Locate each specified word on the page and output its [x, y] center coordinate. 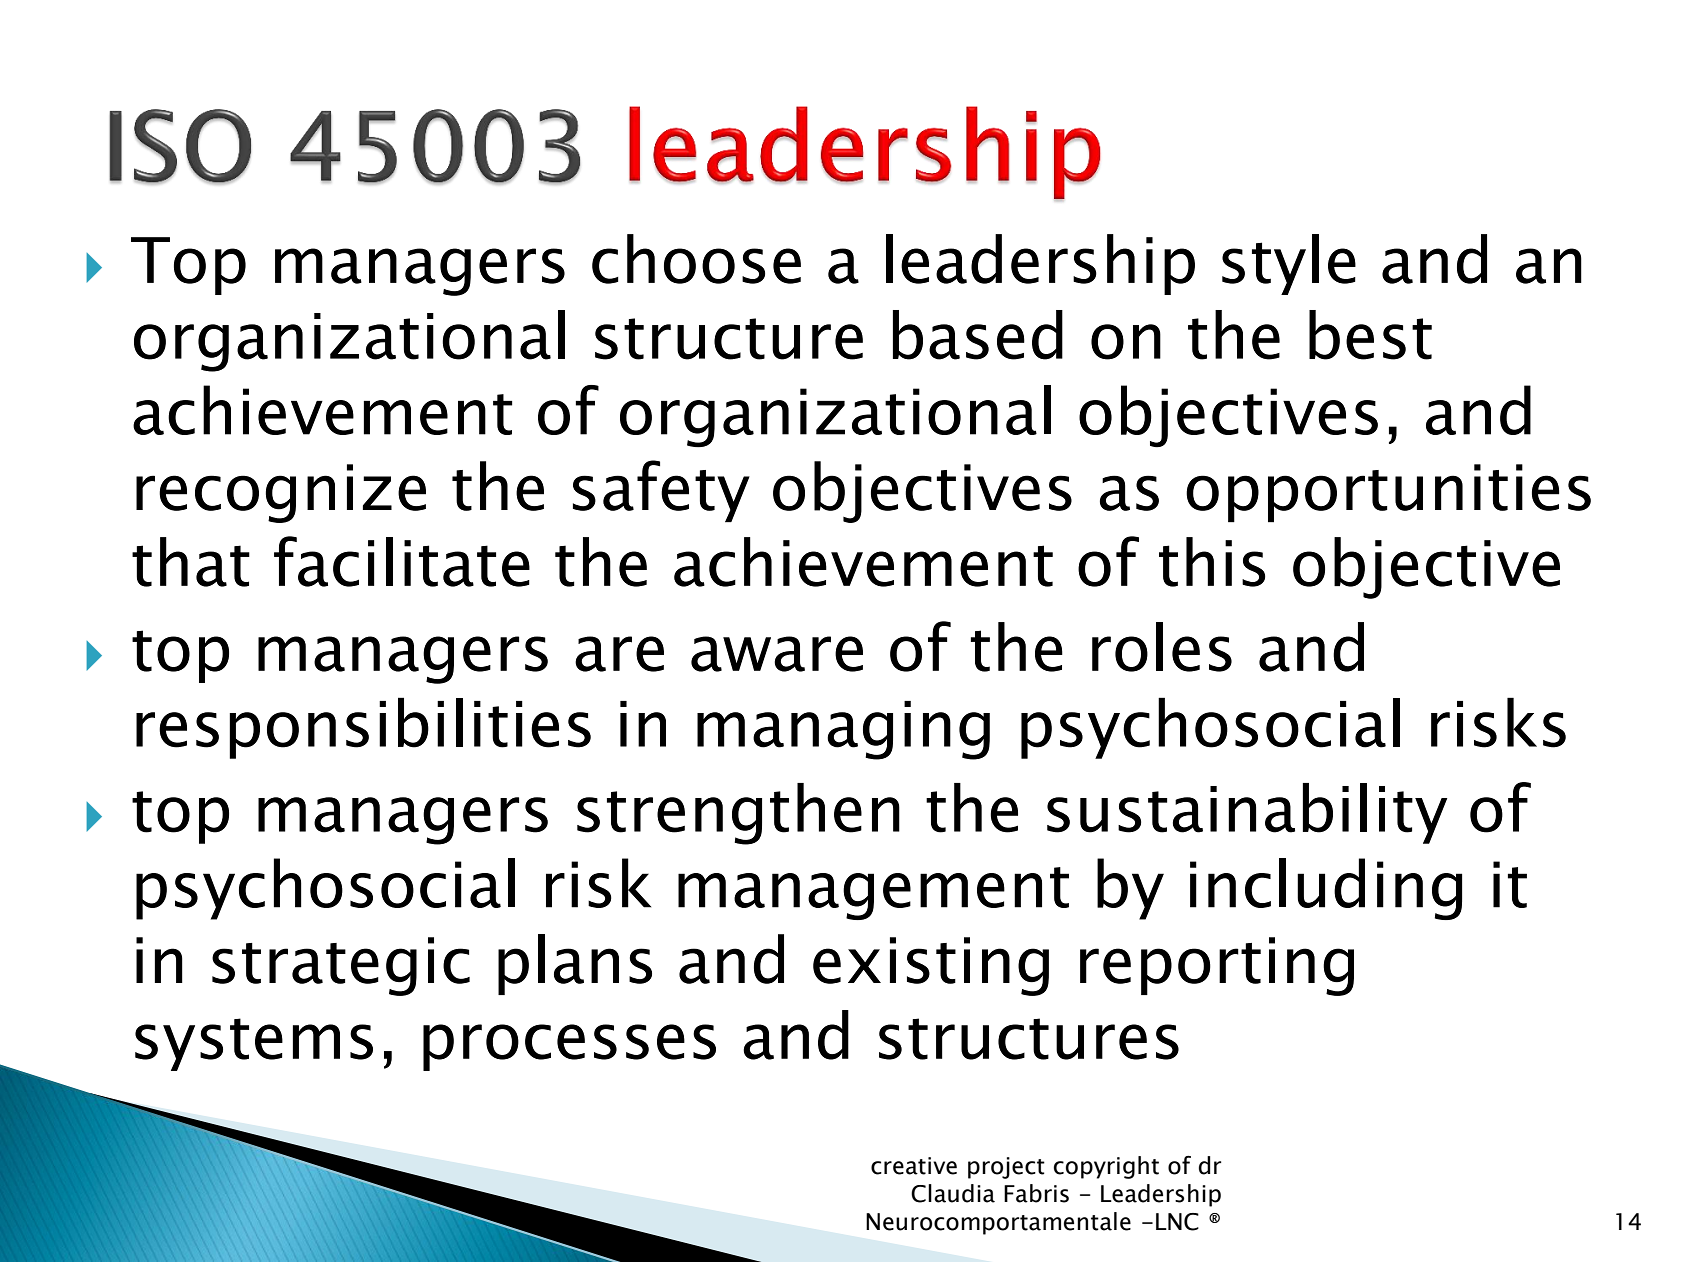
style [1289, 264]
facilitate [402, 561]
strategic [341, 966]
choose [696, 259]
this [1212, 562]
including [1326, 889]
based [978, 335]
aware [777, 654]
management [873, 893]
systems [254, 1044]
